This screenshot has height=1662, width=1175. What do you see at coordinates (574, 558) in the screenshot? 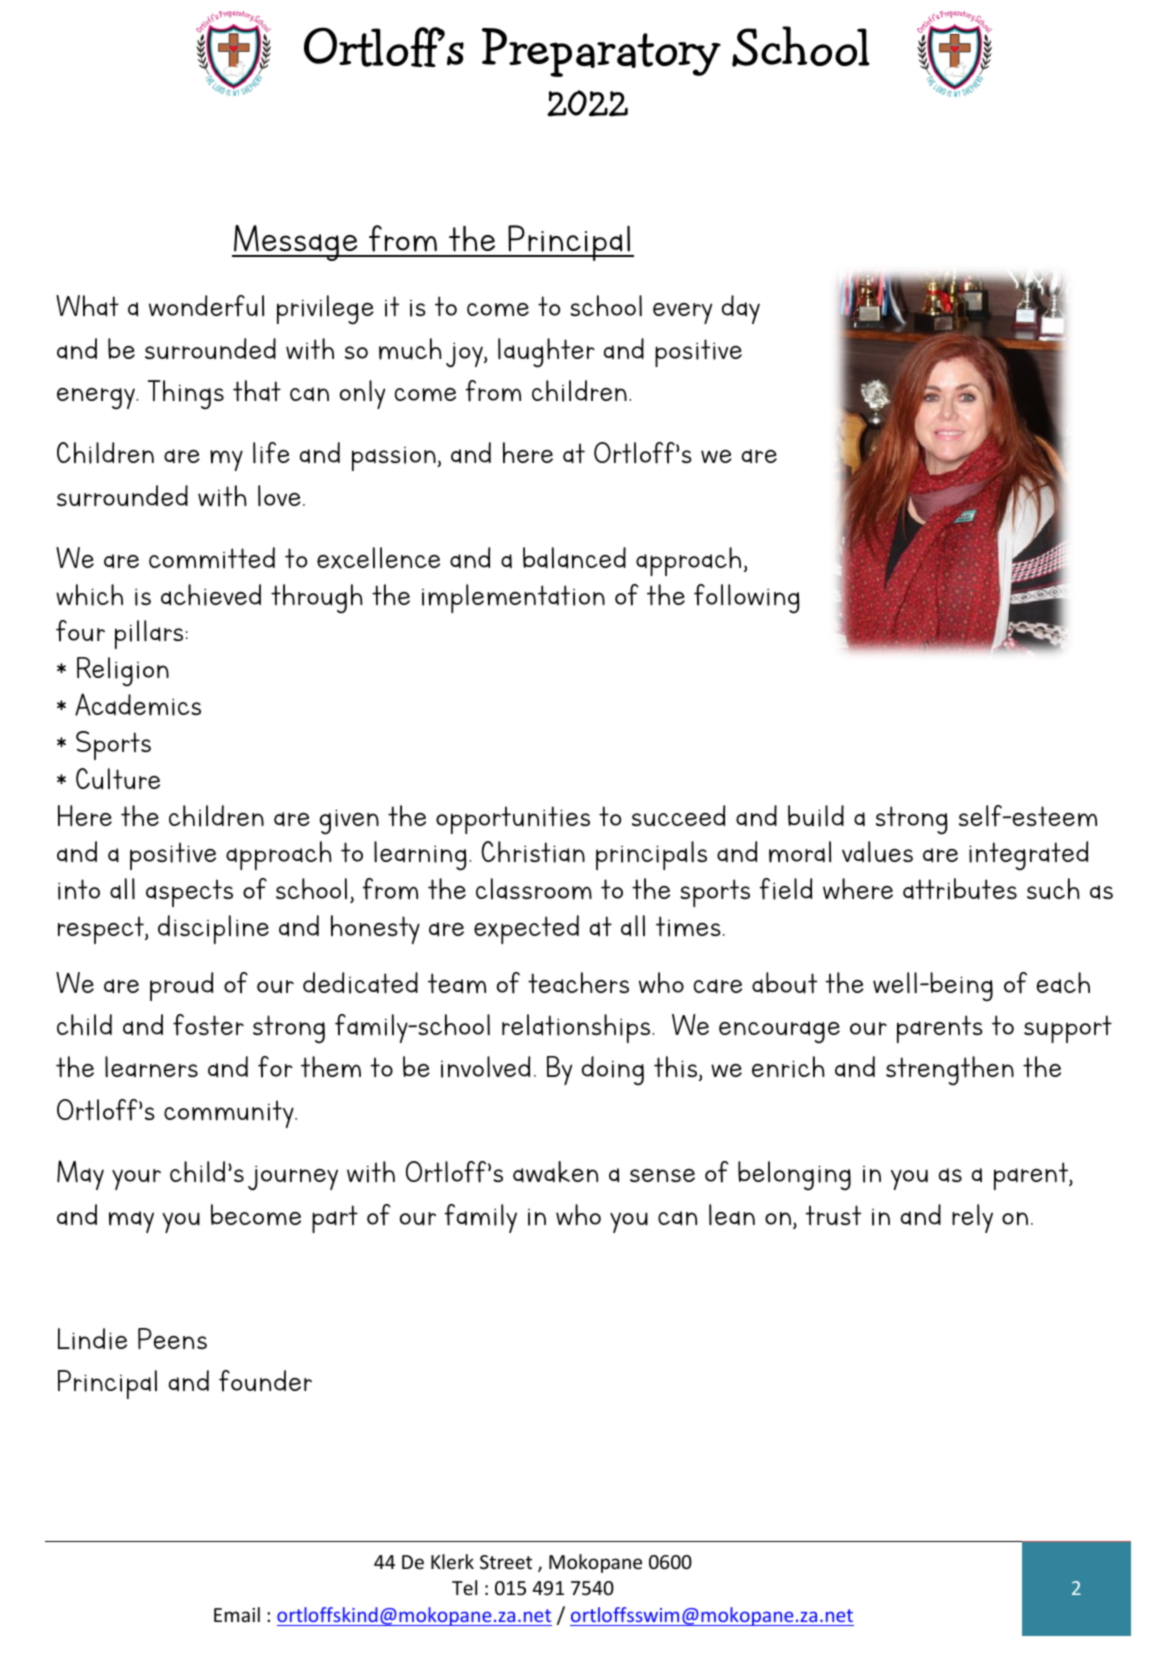
I see `balanced` at bounding box center [574, 558].
